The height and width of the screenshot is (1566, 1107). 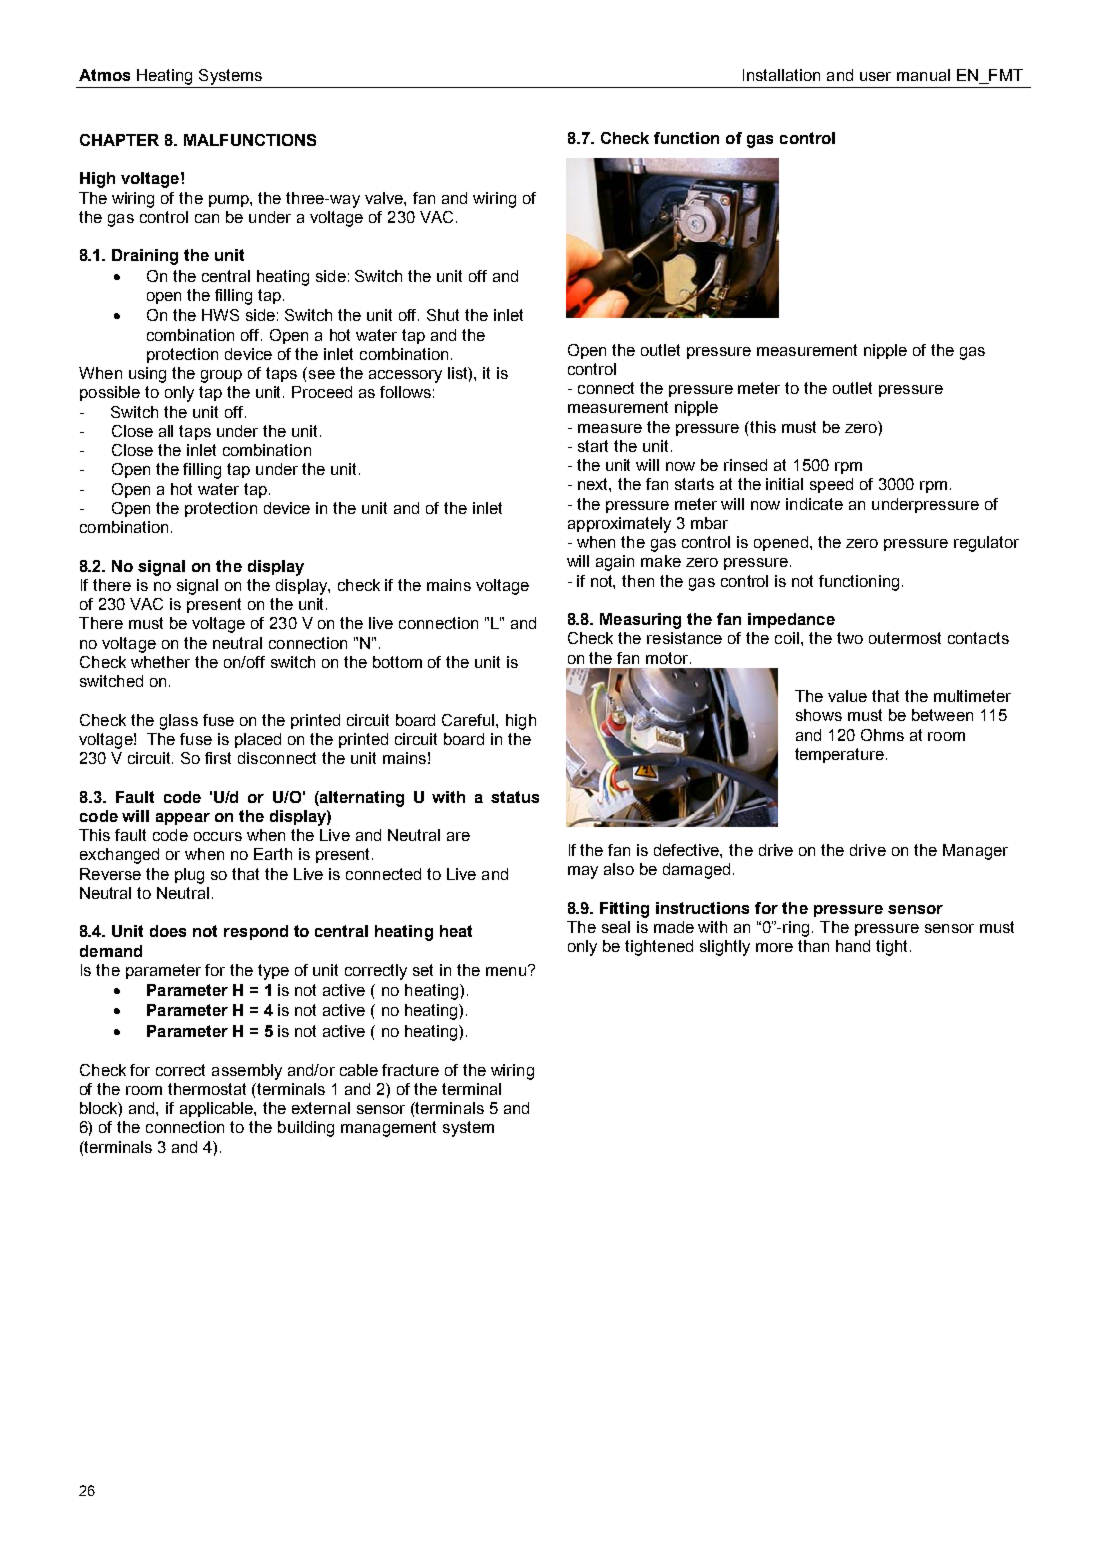 What do you see at coordinates (119, 140) in the screenshot?
I see `CHAPTER` at bounding box center [119, 140].
